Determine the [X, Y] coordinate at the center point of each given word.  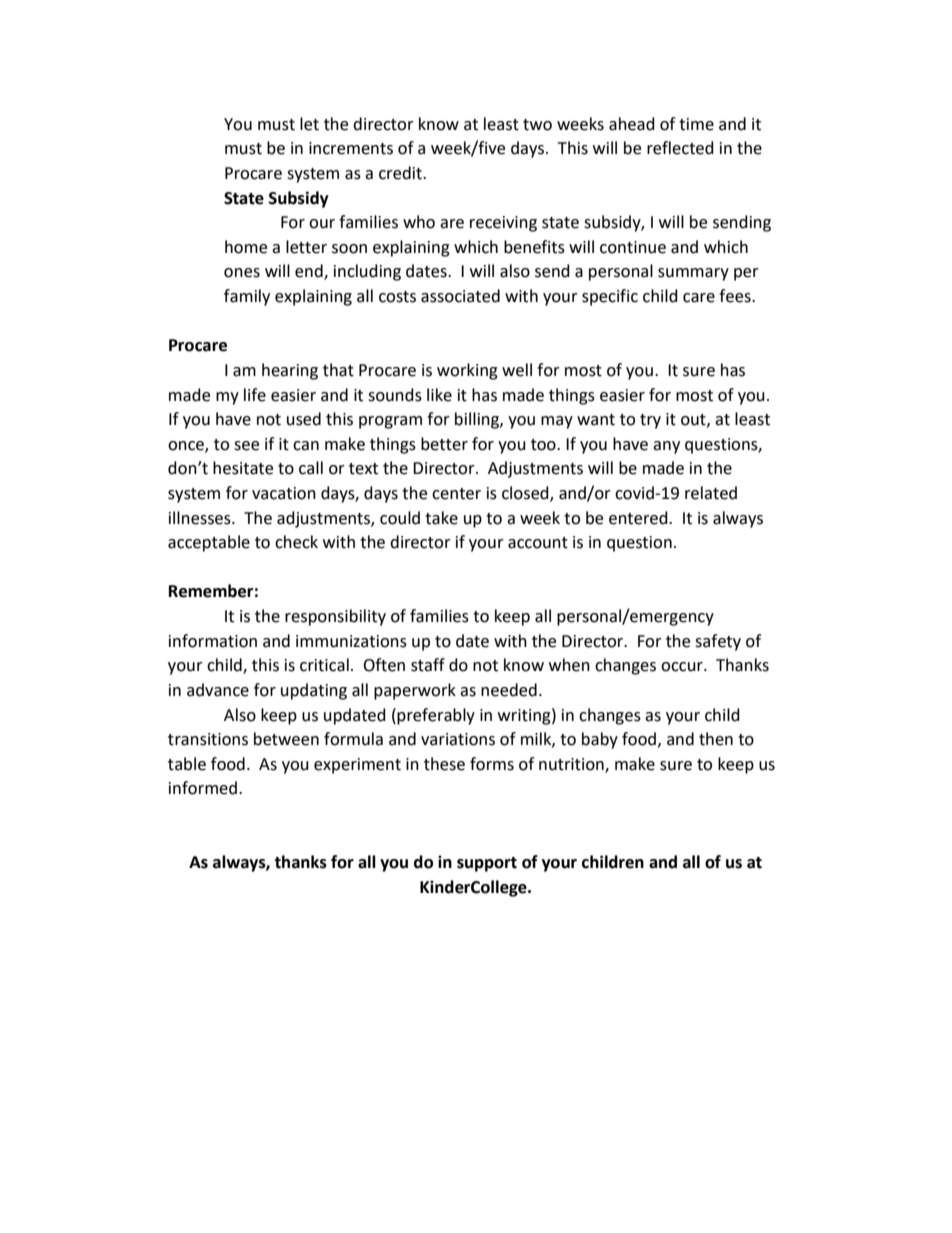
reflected [680, 148]
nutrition [572, 765]
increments [351, 148]
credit [401, 173]
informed [203, 788]
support [487, 864]
